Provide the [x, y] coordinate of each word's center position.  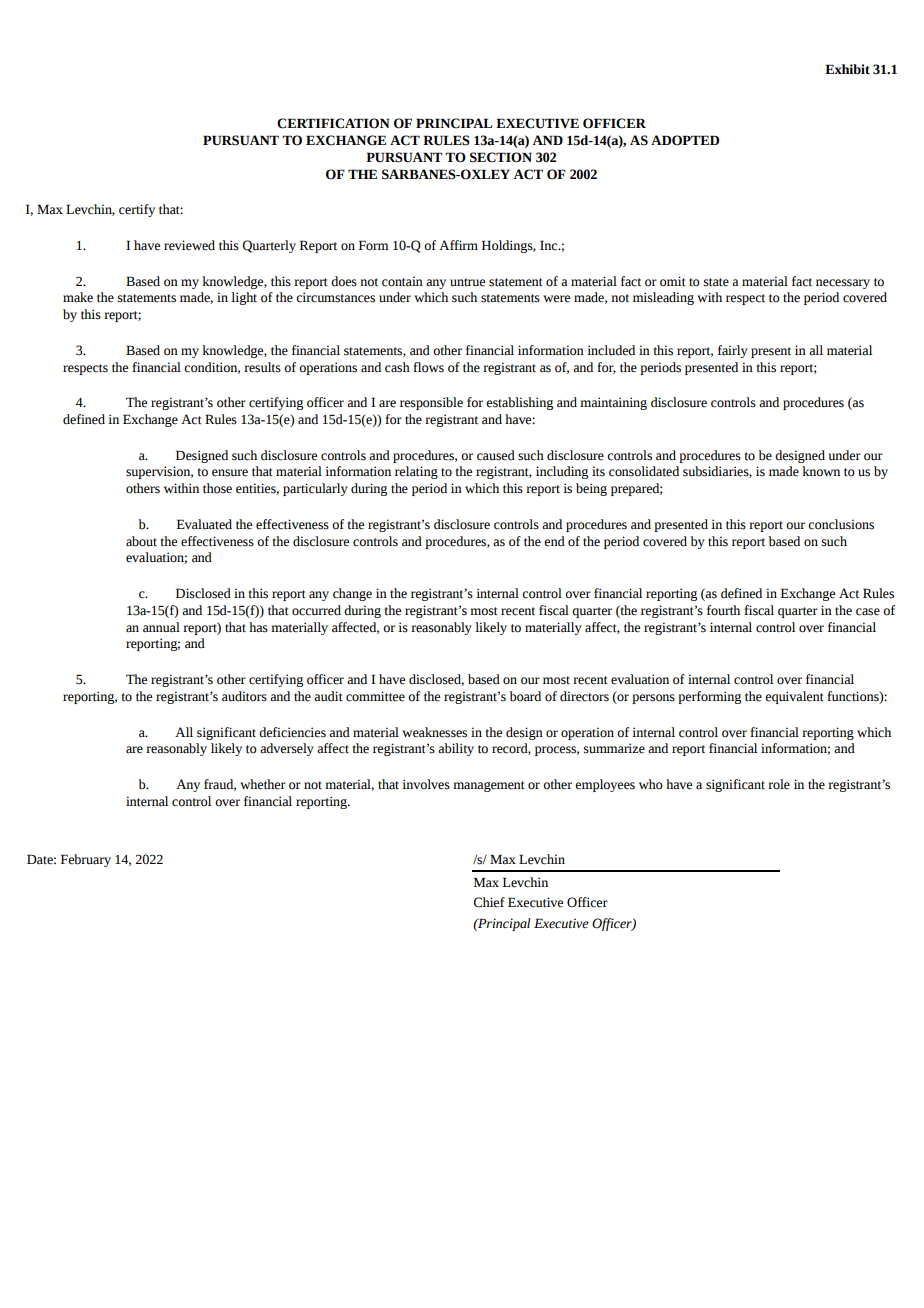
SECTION [501, 157]
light [244, 298]
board [525, 696]
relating [416, 472]
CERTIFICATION [333, 123]
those [217, 488]
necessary [843, 284]
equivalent [794, 697]
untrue [467, 282]
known [821, 471]
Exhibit [847, 69]
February [86, 860]
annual [161, 627]
